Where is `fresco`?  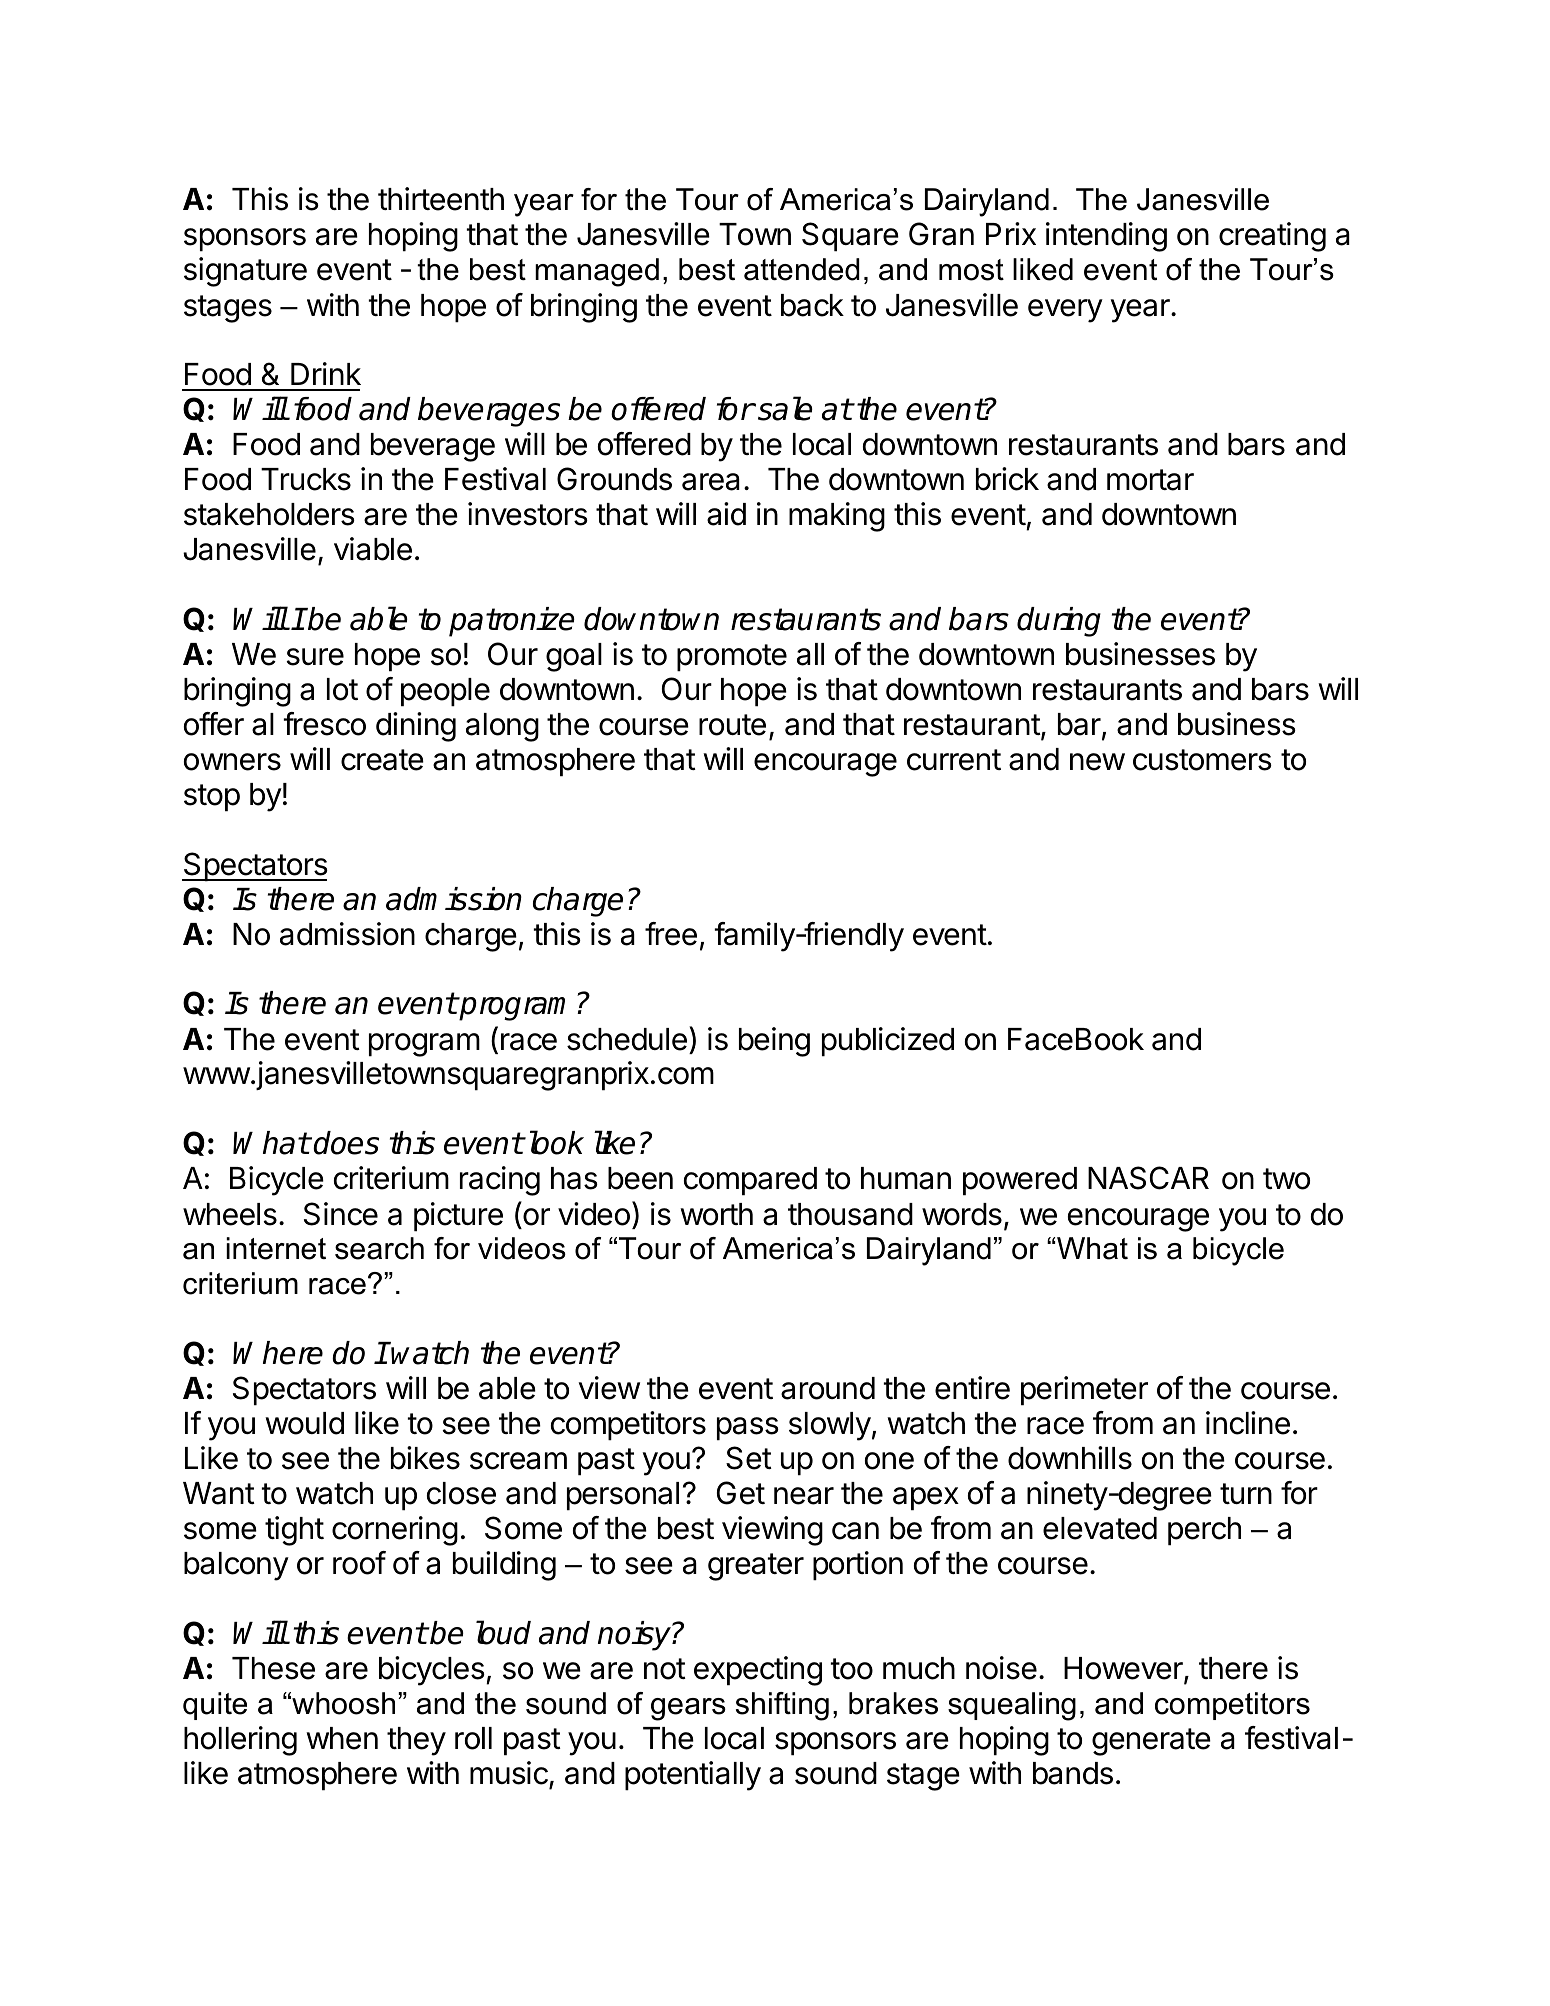
fresco is located at coordinates (324, 724).
